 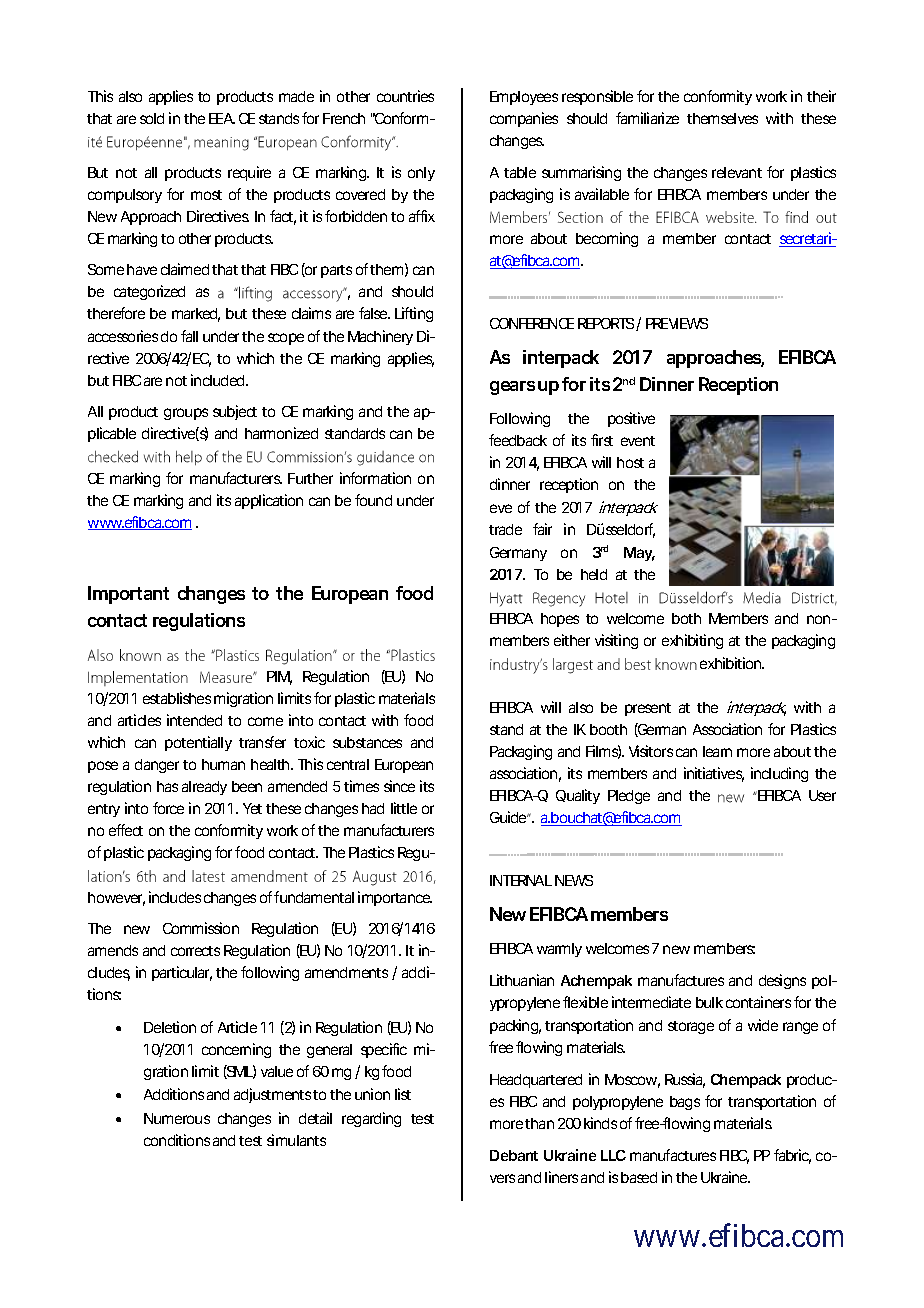 What do you see at coordinates (730, 663) in the screenshot?
I see `exhibition` at bounding box center [730, 663].
